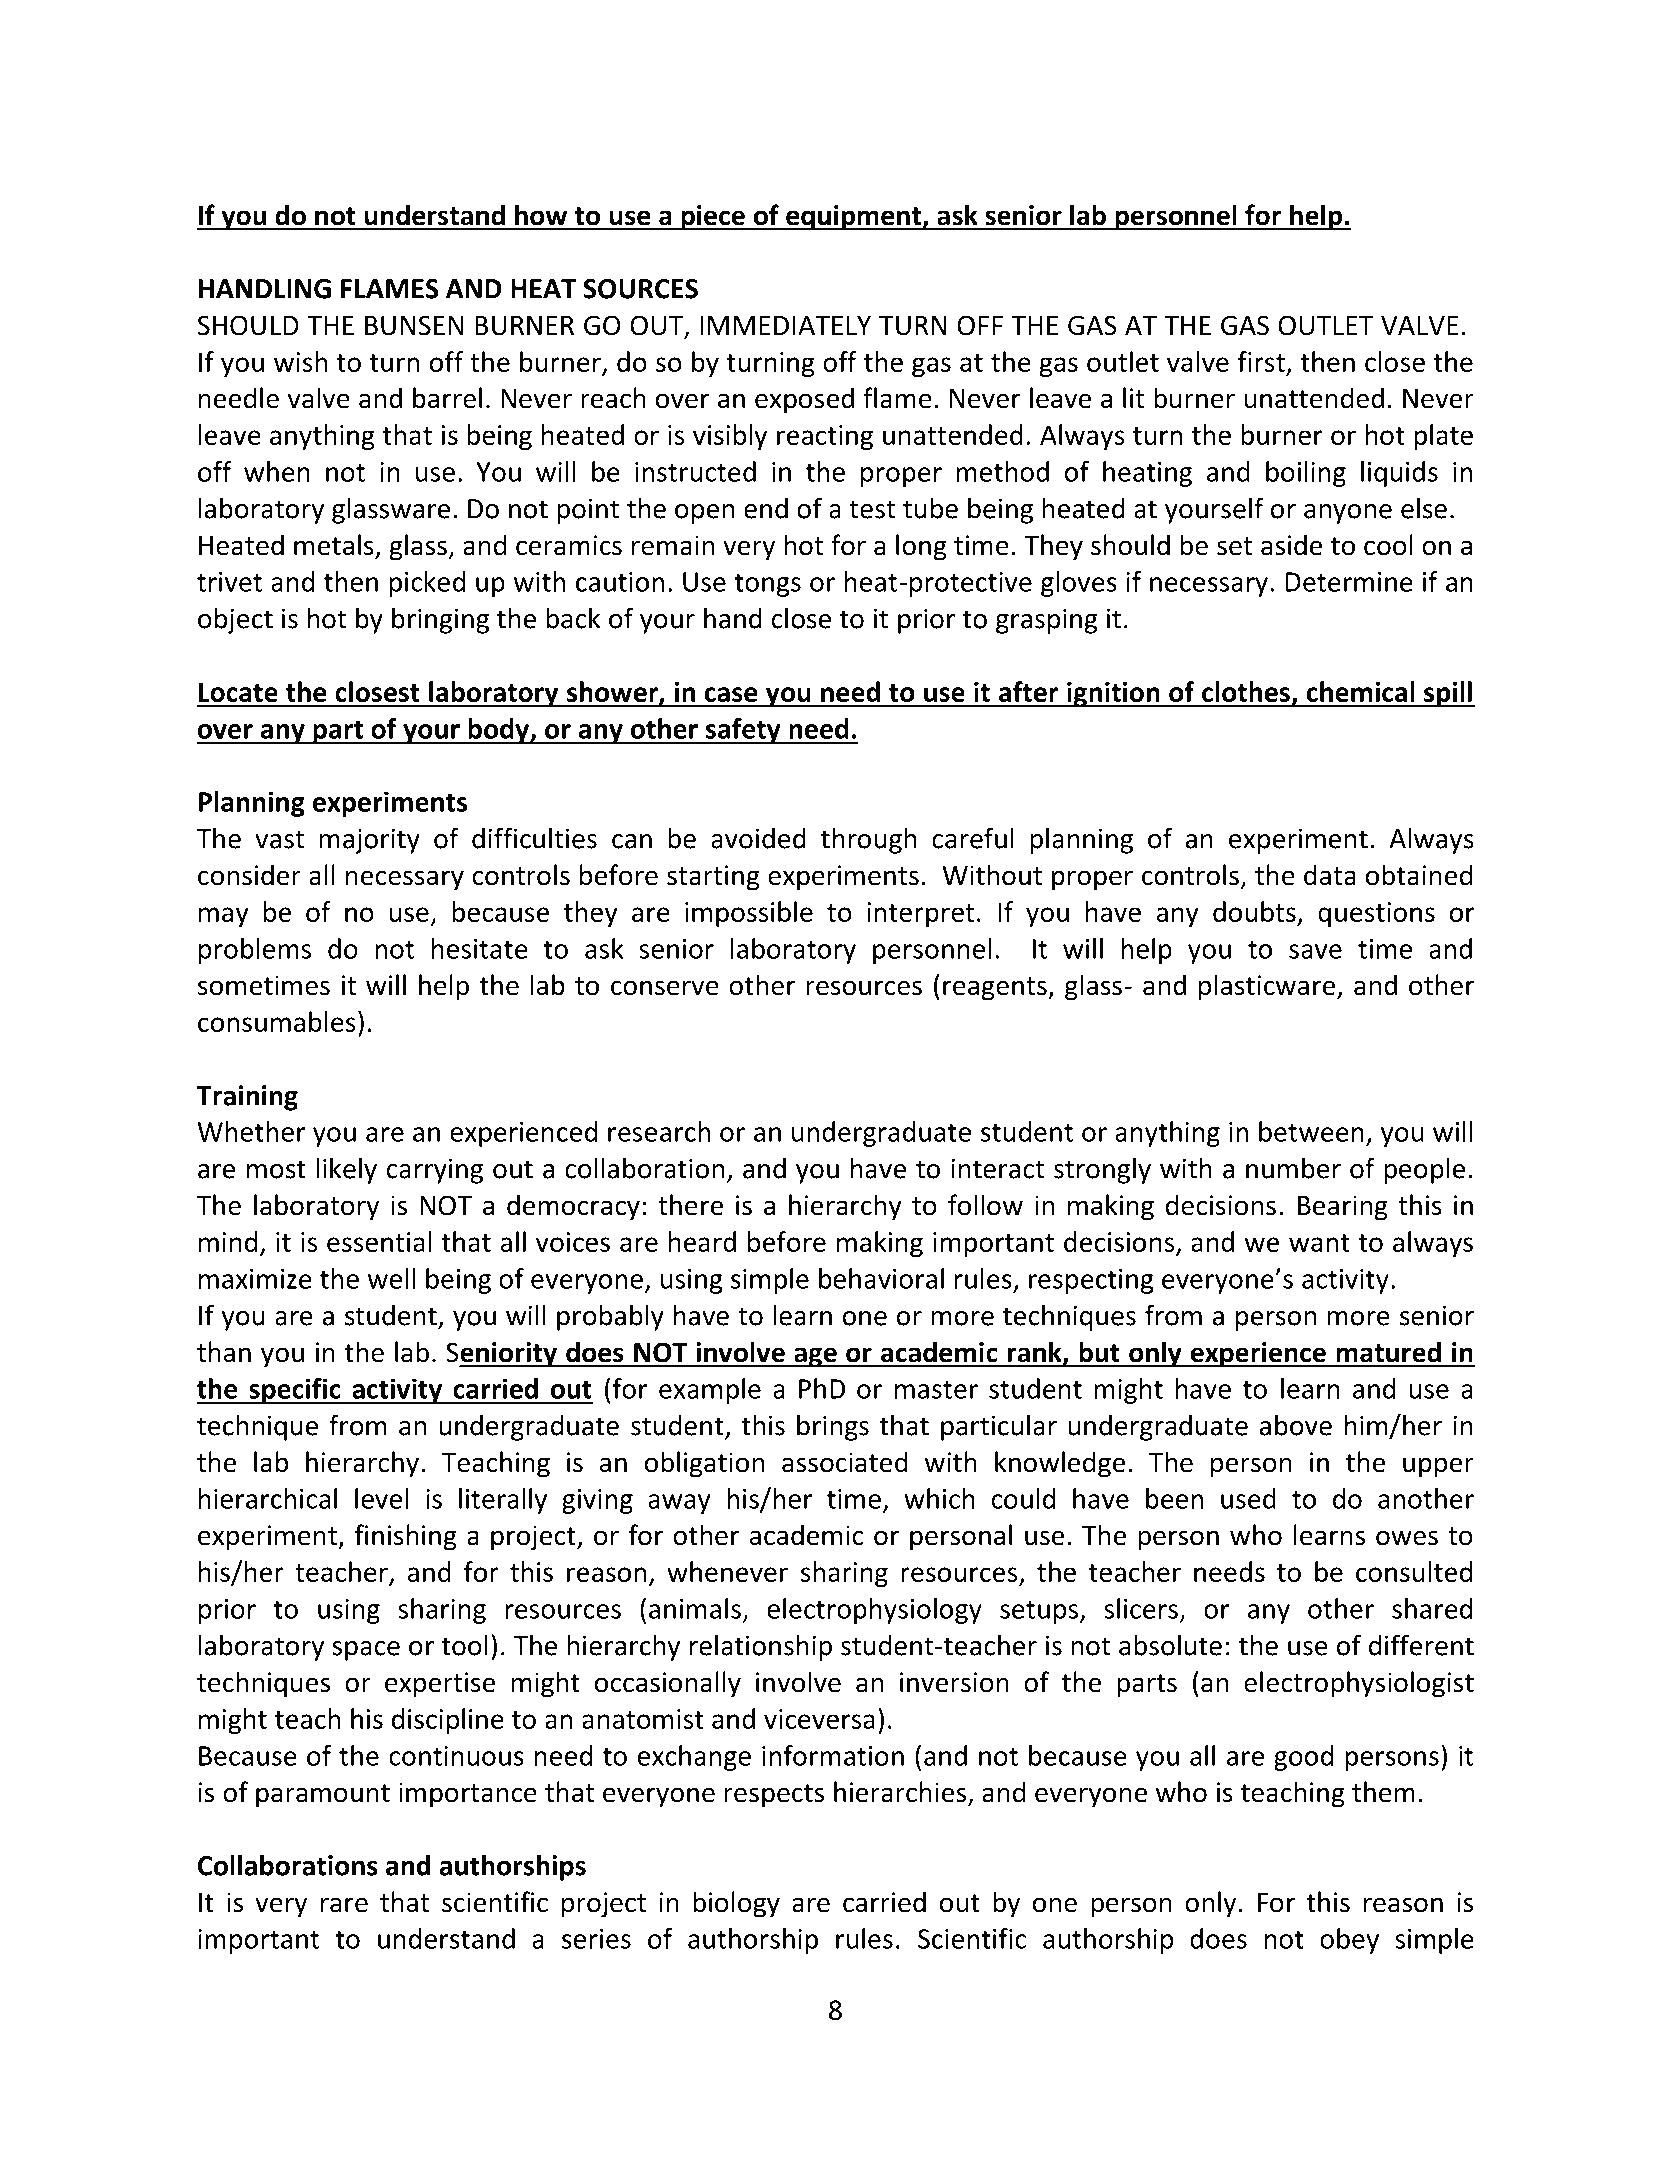 Image resolution: width=1671 pixels, height=2163 pixels. Describe the element at coordinates (414, 325) in the screenshot. I see `BUNSEN` at that location.
